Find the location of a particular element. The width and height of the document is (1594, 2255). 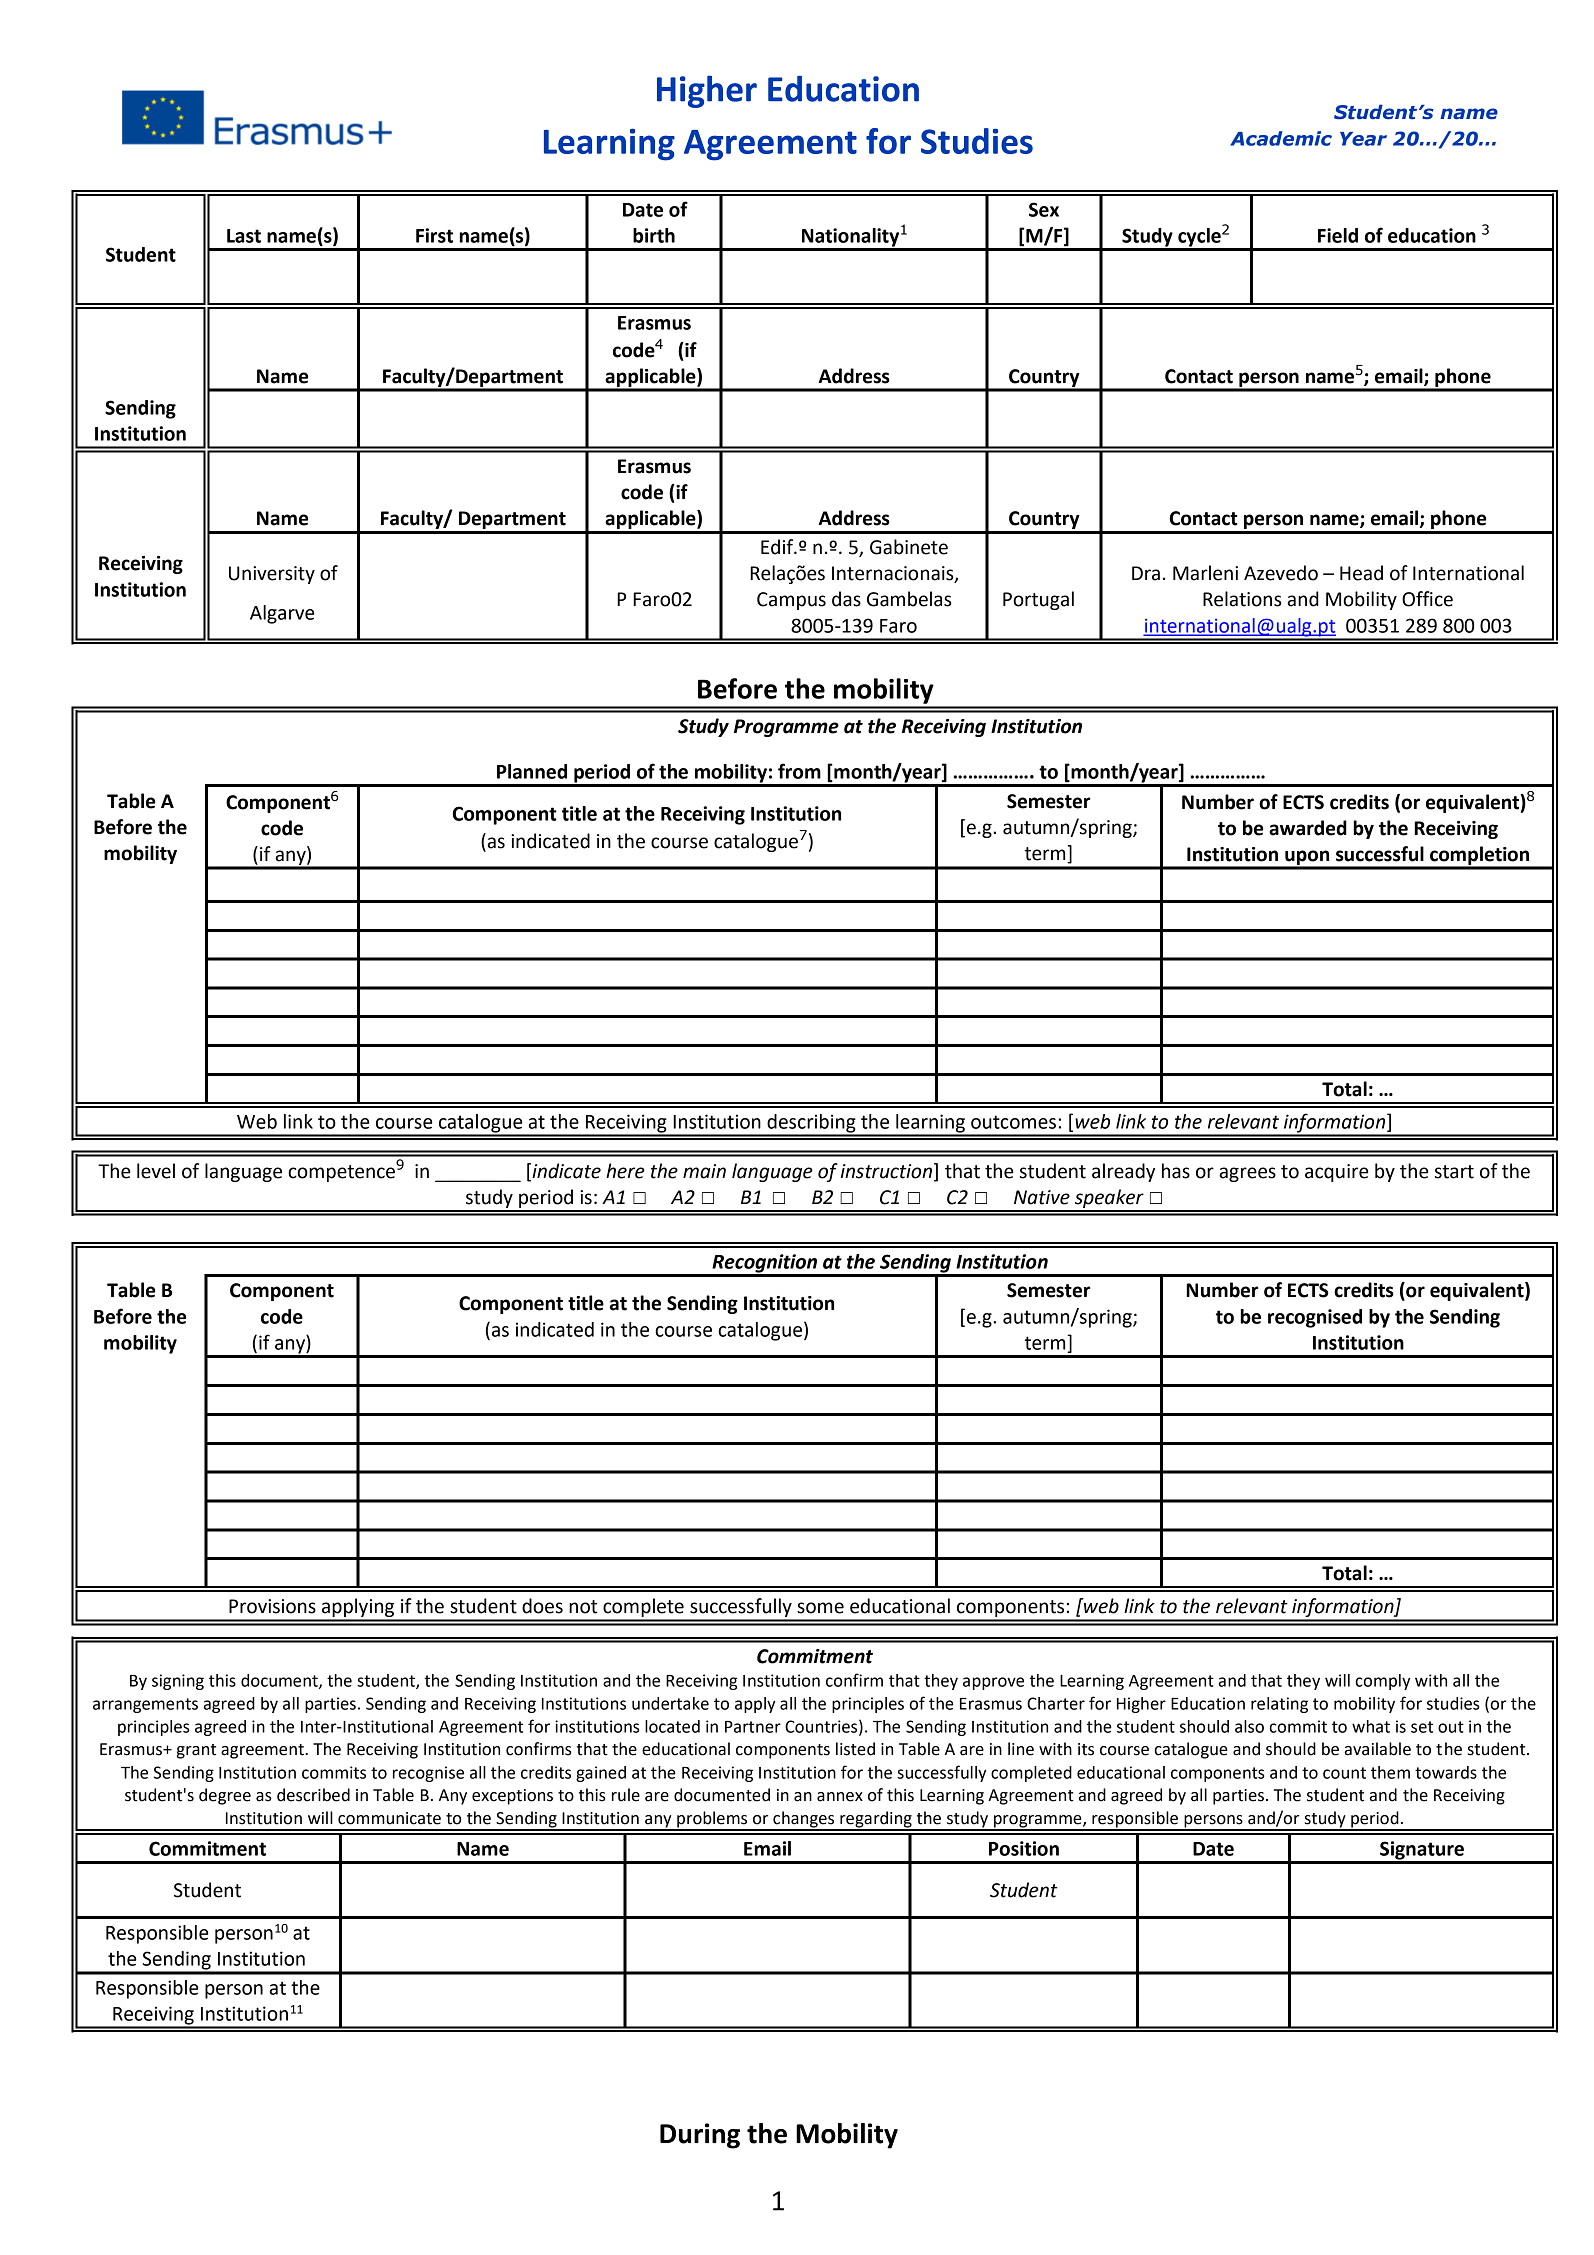

Position is located at coordinates (1024, 1848).
